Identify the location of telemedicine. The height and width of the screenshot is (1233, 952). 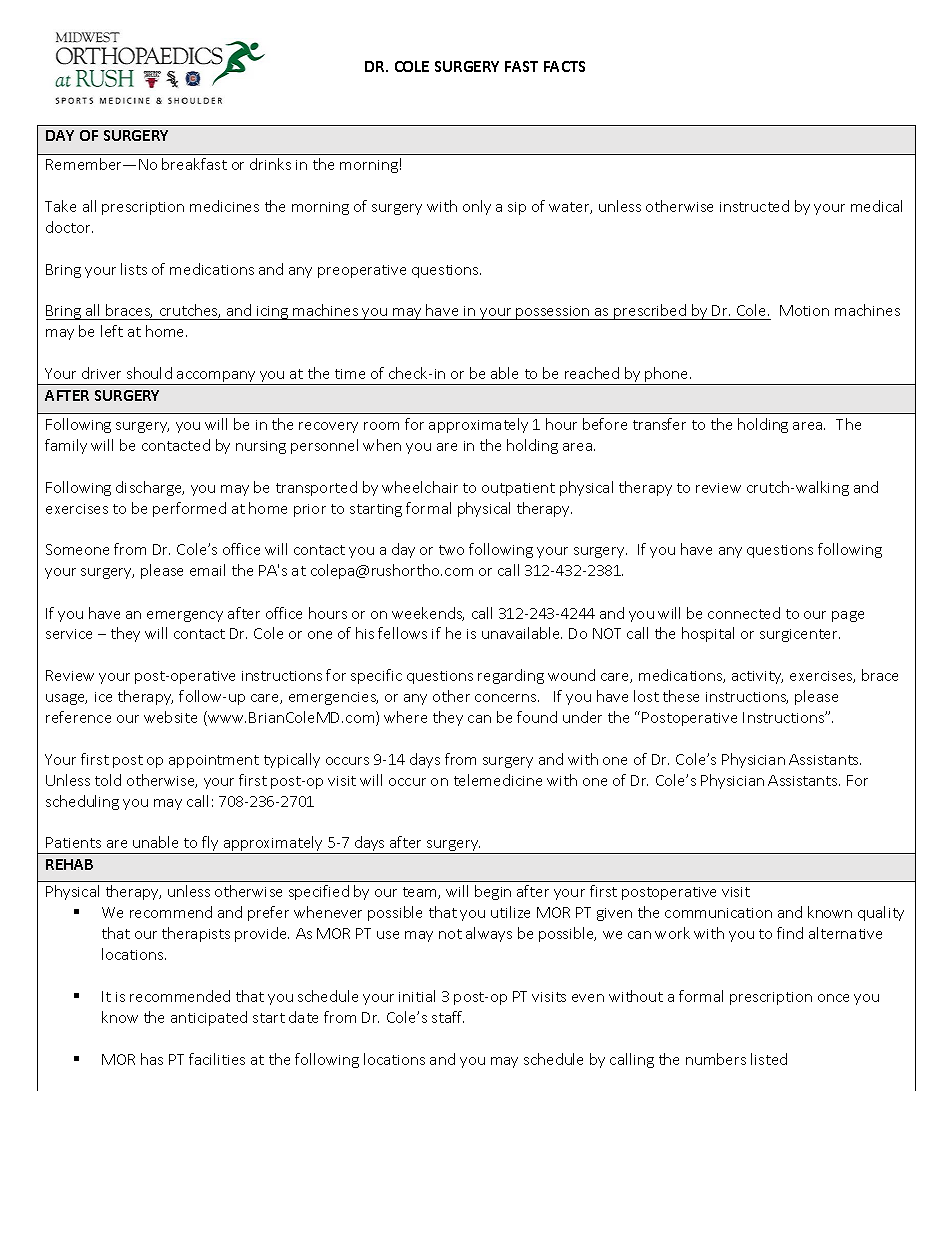
(498, 780).
